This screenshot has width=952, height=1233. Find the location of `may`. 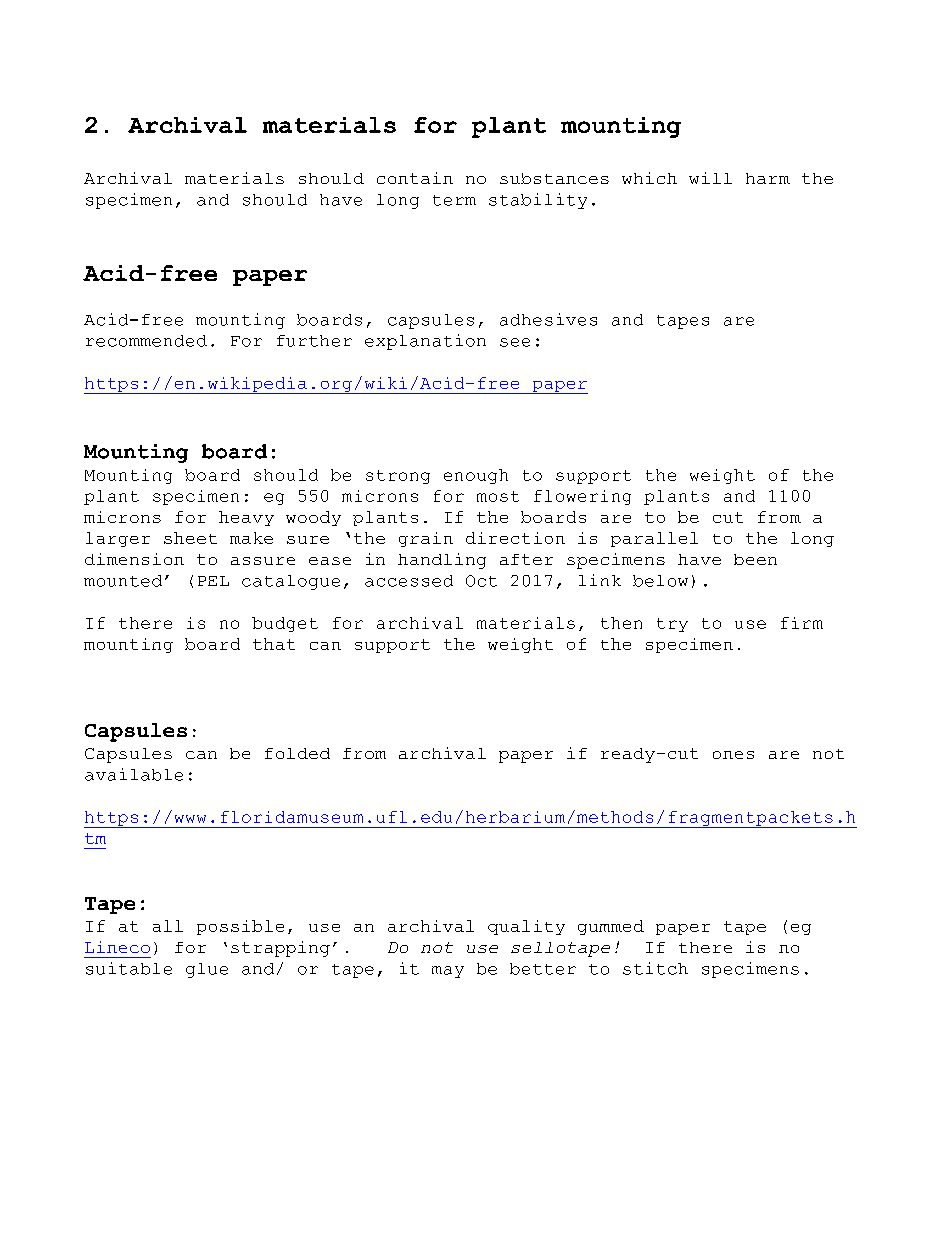

may is located at coordinates (448, 972).
